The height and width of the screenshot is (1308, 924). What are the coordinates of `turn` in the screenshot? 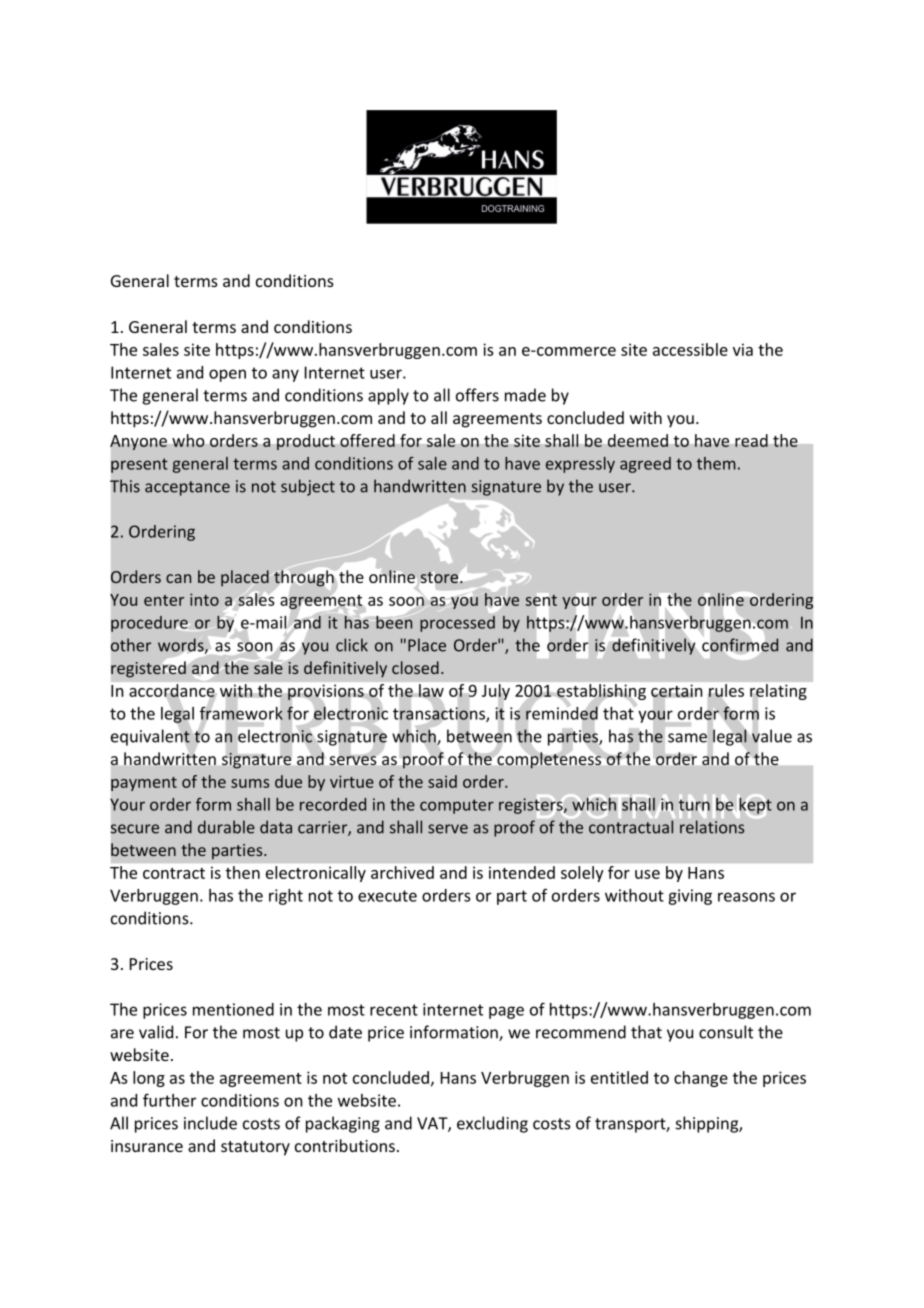 It's located at (694, 805).
